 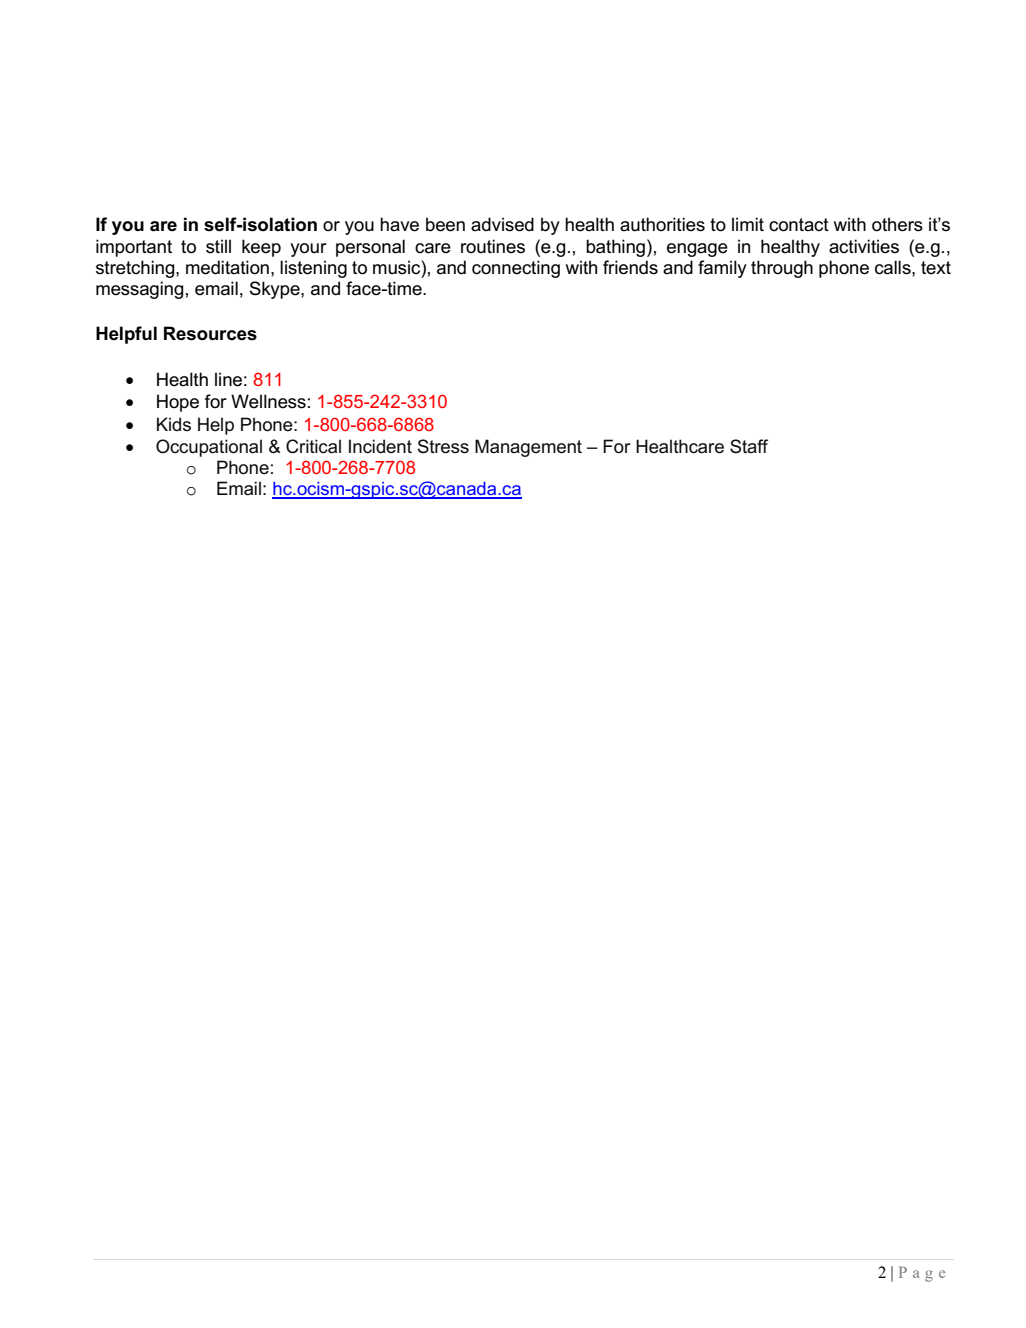 I want to click on Page, so click(x=922, y=1274).
